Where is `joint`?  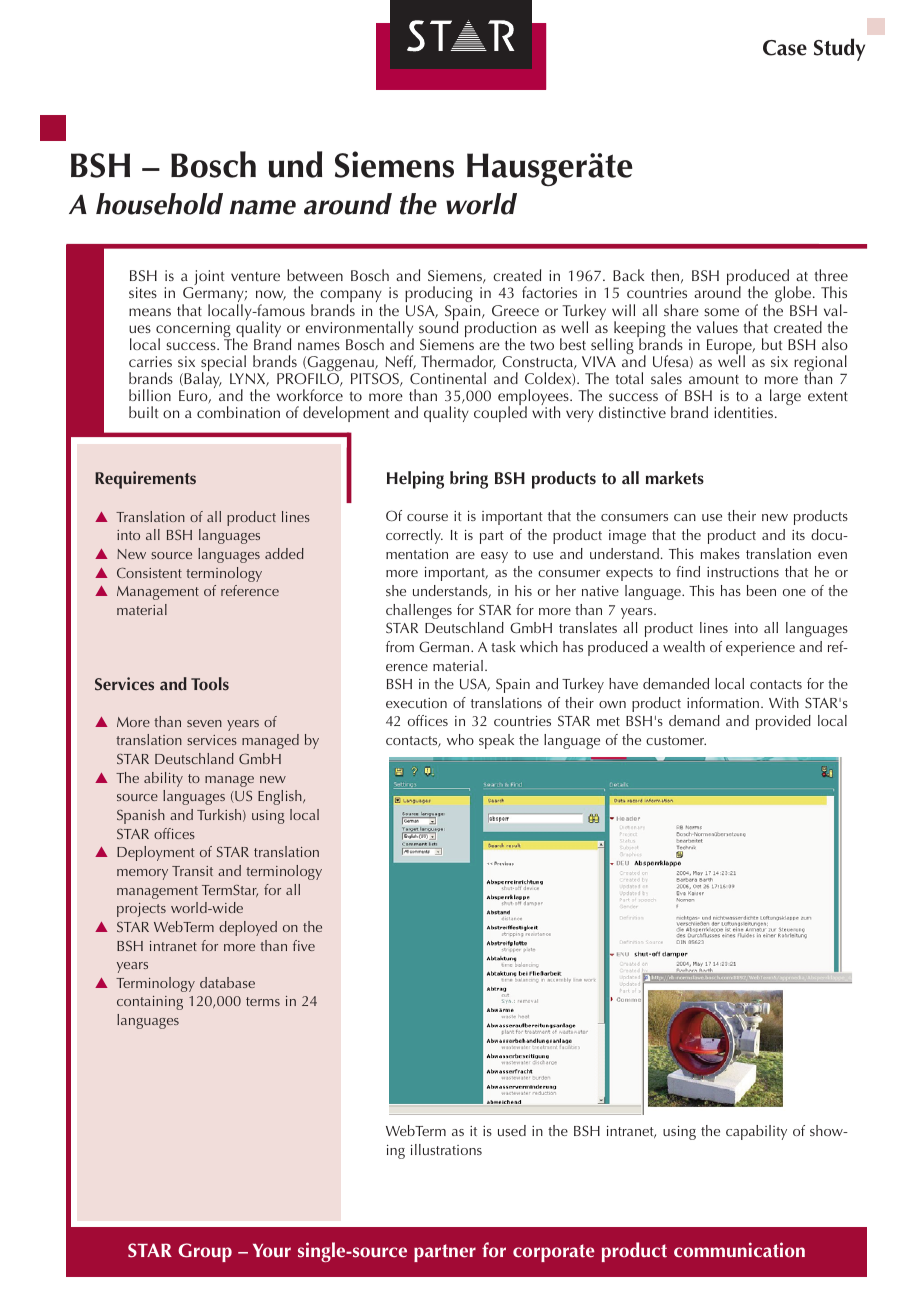
joint is located at coordinates (208, 279).
